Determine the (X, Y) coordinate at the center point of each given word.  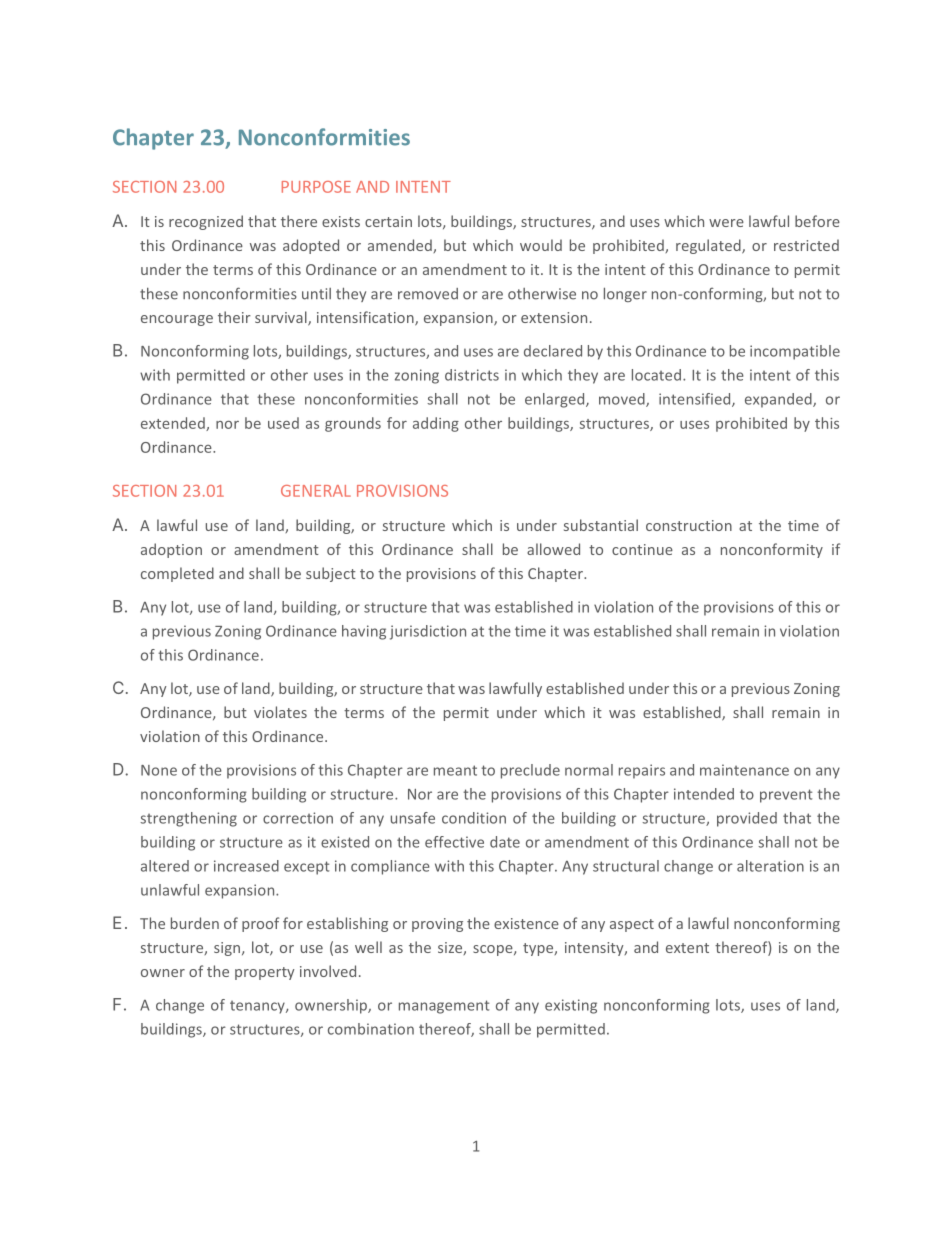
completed (177, 574)
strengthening (188, 819)
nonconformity (772, 550)
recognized (206, 222)
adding (436, 424)
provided (747, 819)
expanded (779, 400)
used (283, 423)
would (541, 245)
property (264, 973)
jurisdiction (428, 632)
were (726, 223)
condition (474, 818)
